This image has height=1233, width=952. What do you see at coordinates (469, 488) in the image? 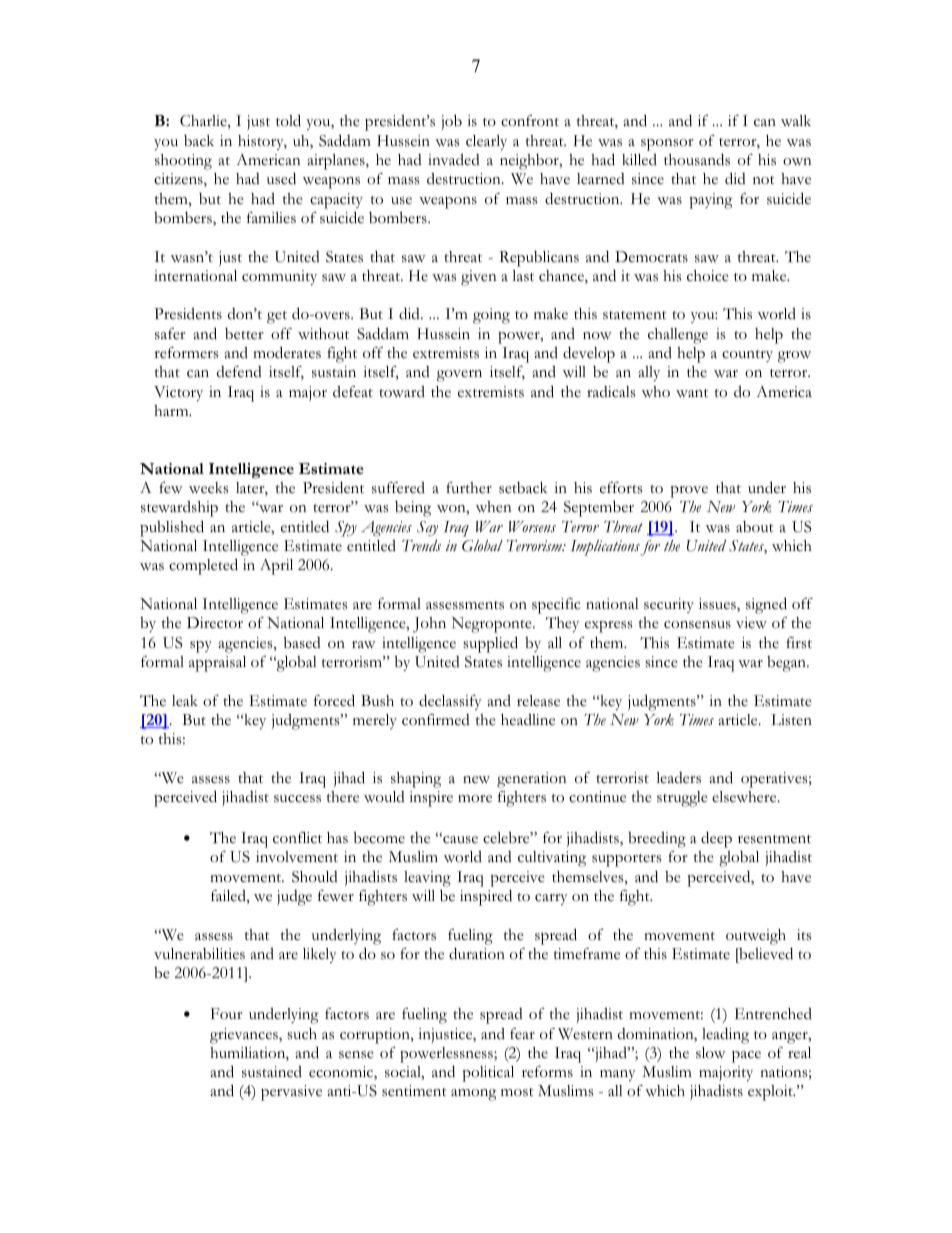
I see `further` at bounding box center [469, 488].
